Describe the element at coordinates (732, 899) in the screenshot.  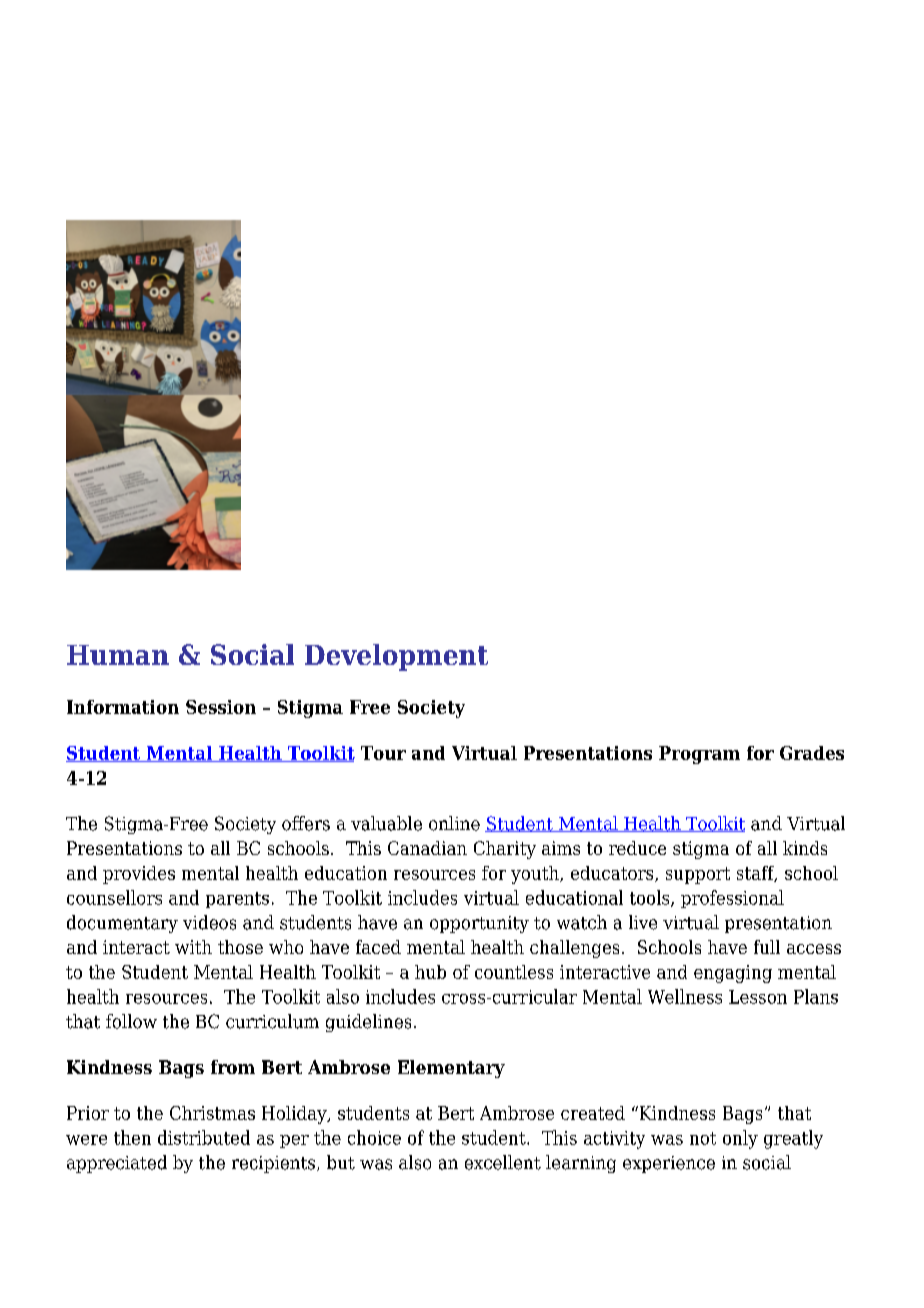
I see `professional` at that location.
